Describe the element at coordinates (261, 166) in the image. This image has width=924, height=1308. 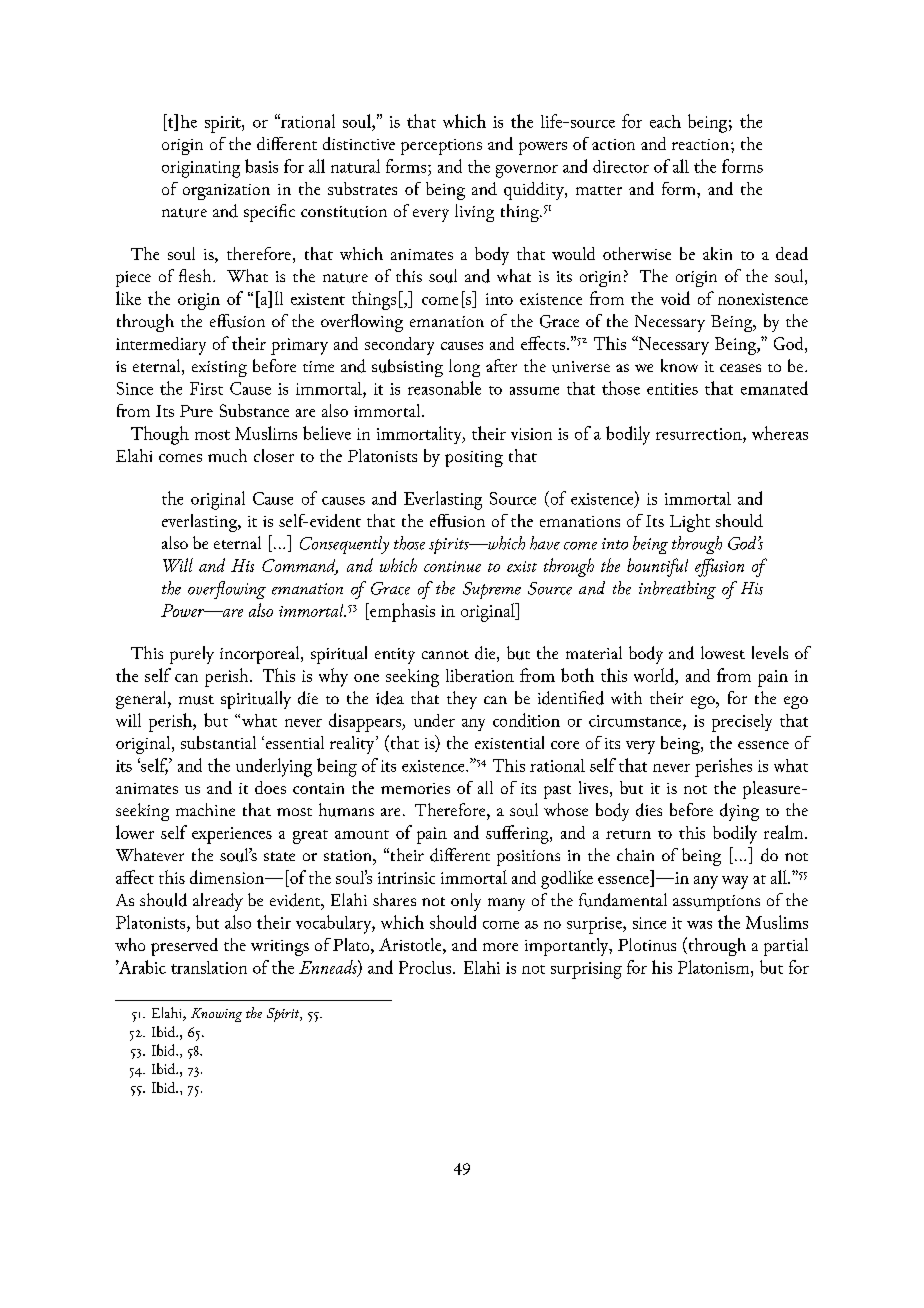
I see `basis` at that location.
